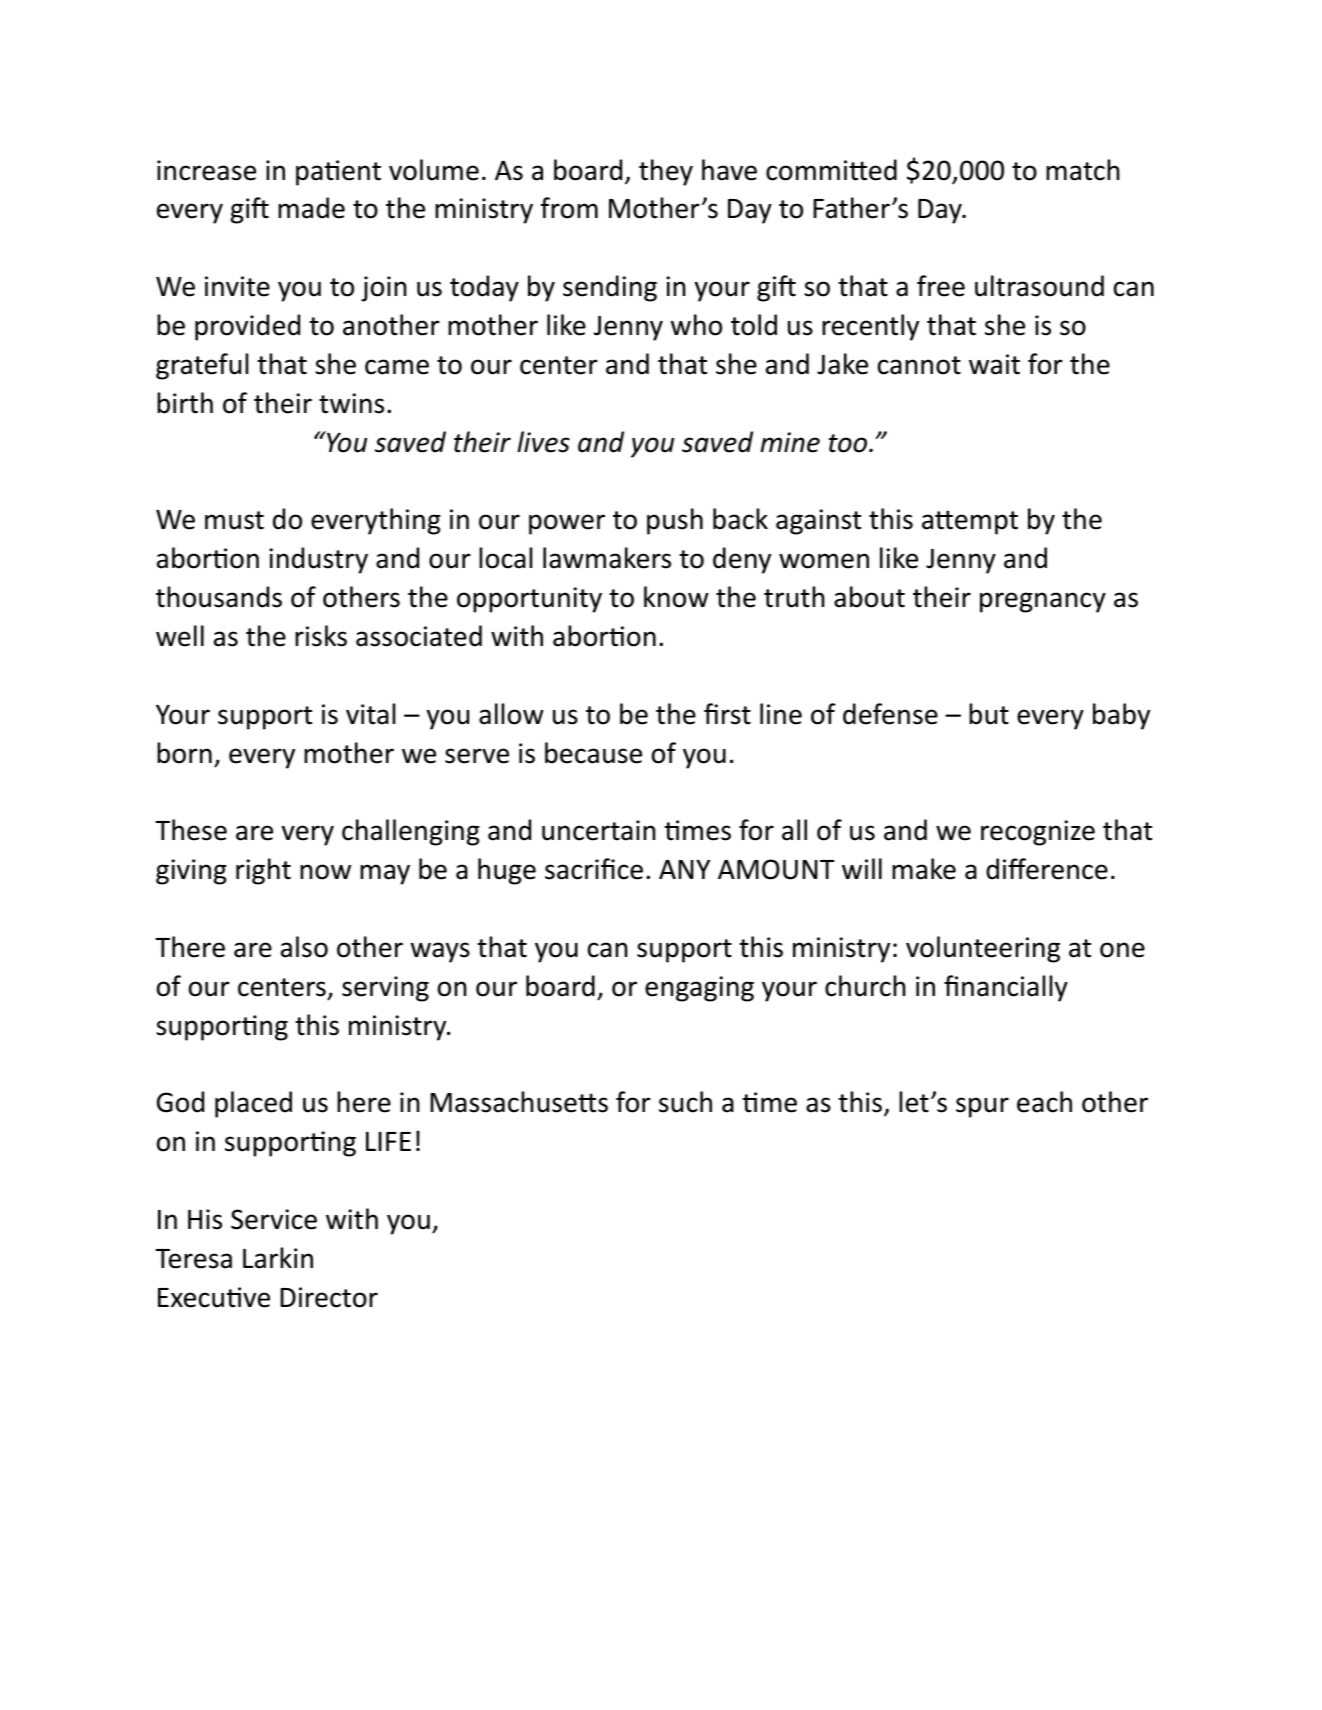  I want to click on they, so click(666, 172).
